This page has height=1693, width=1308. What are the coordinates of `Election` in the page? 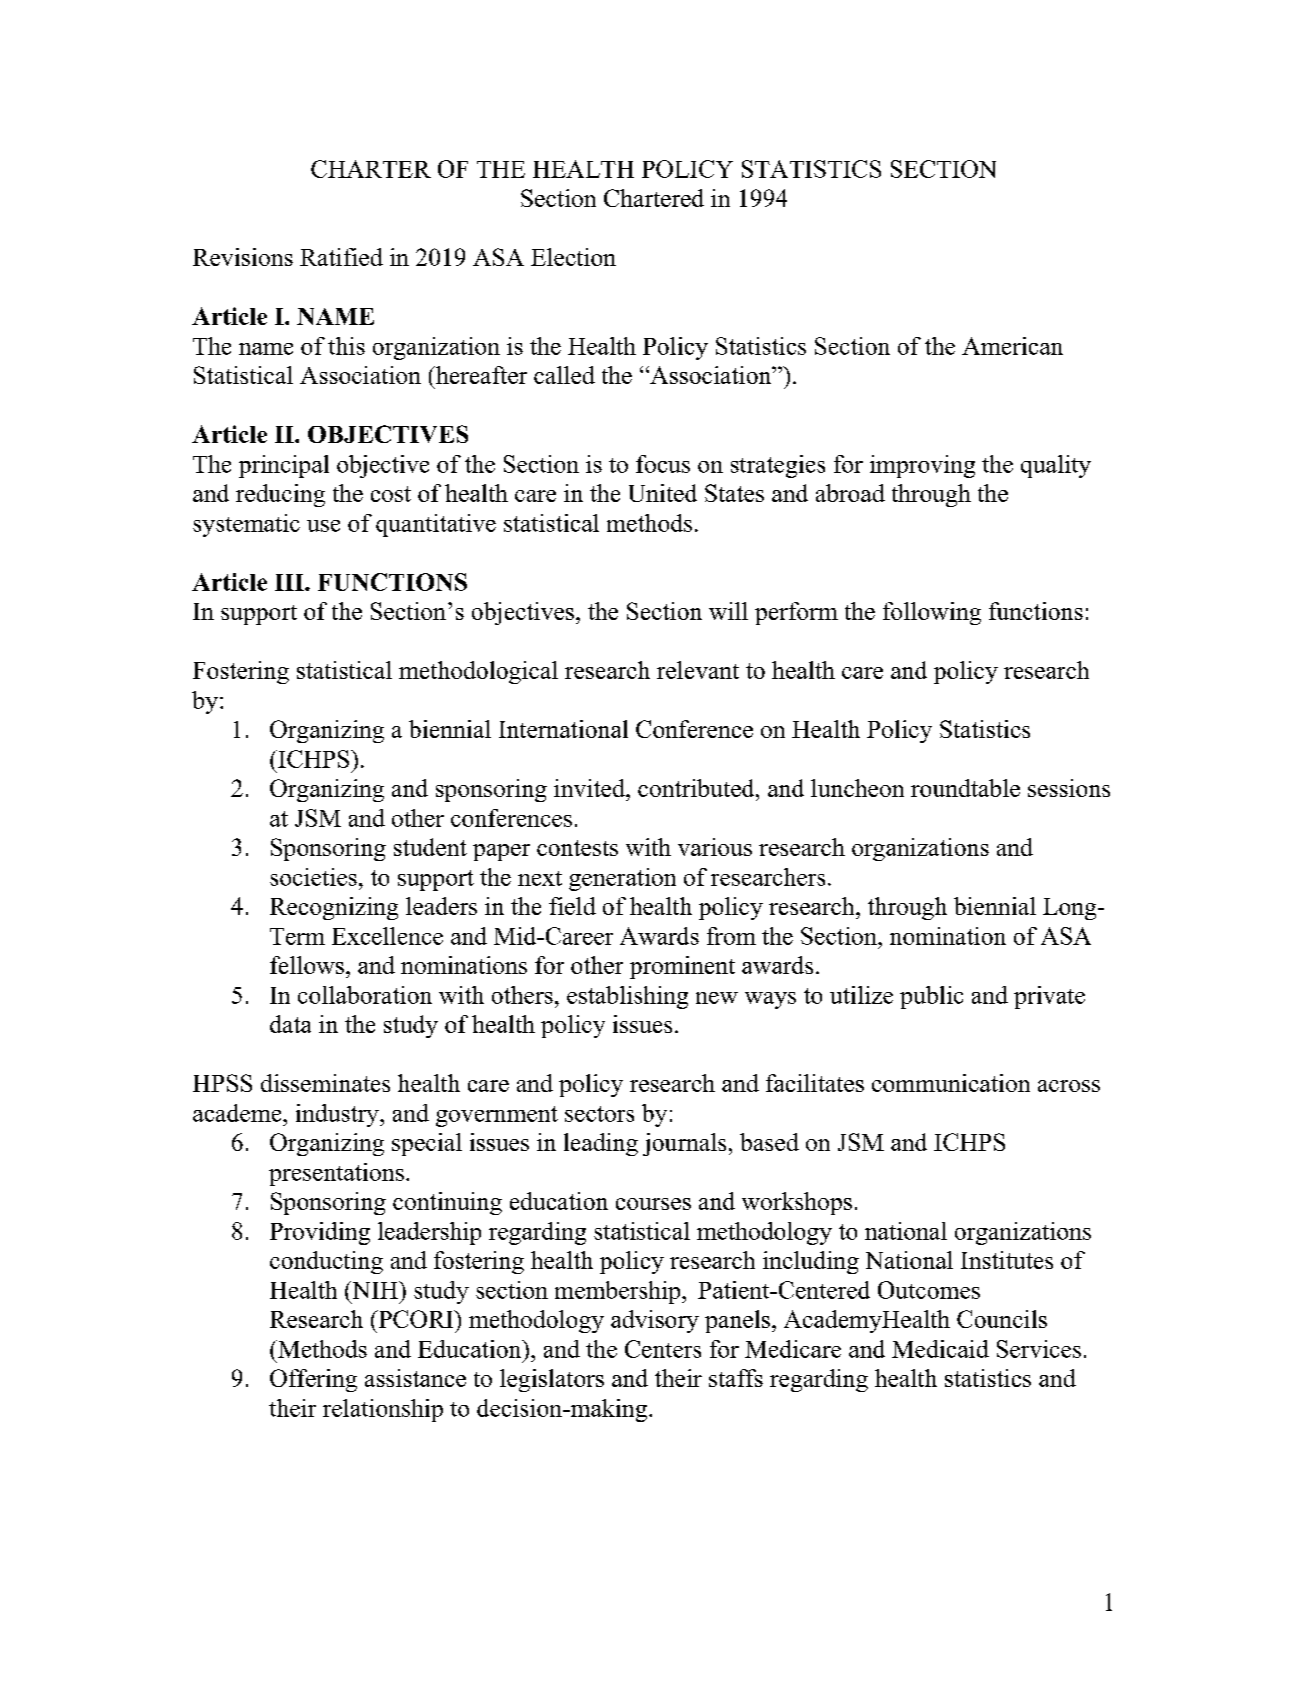 It's located at (573, 257).
